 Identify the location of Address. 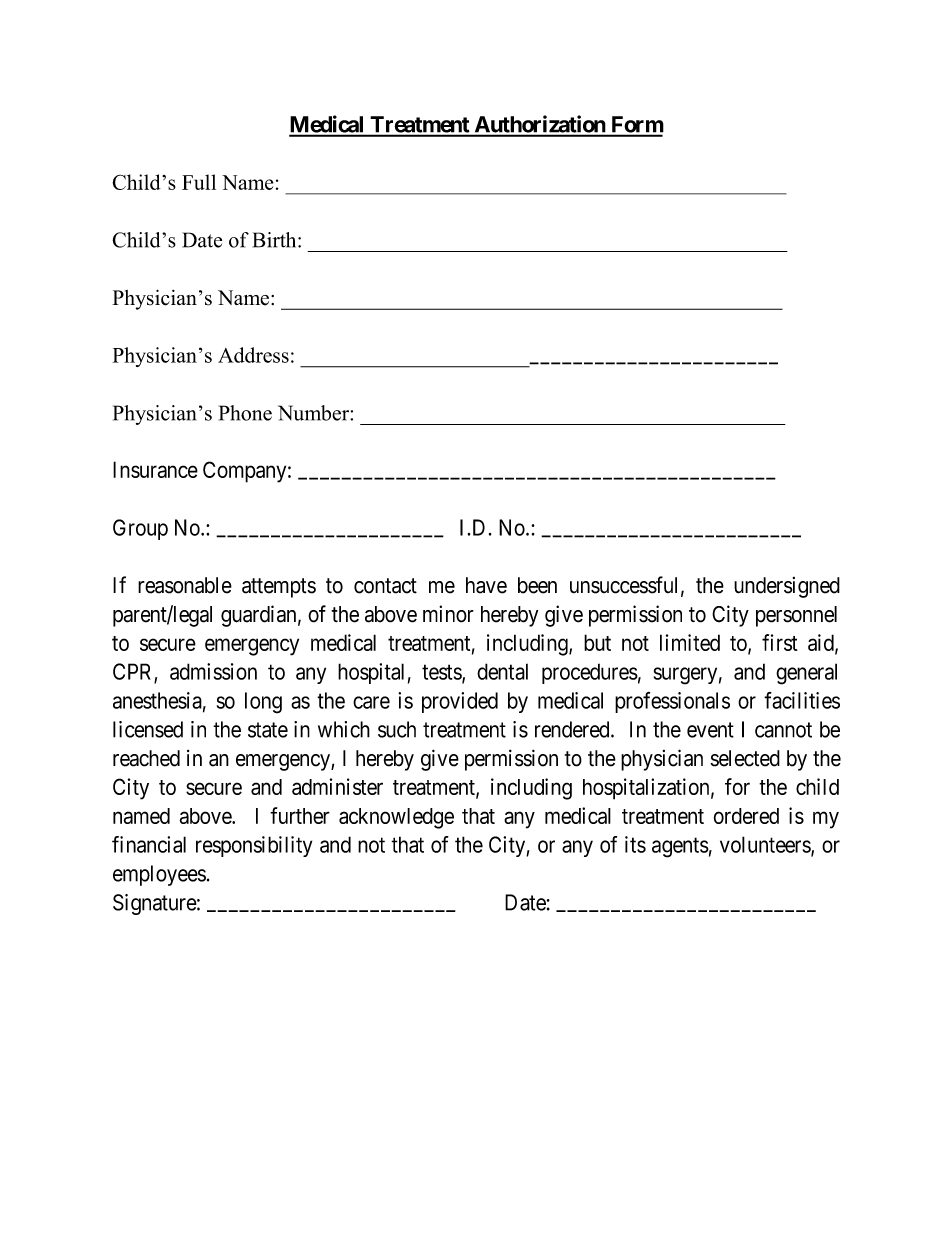
(253, 355).
